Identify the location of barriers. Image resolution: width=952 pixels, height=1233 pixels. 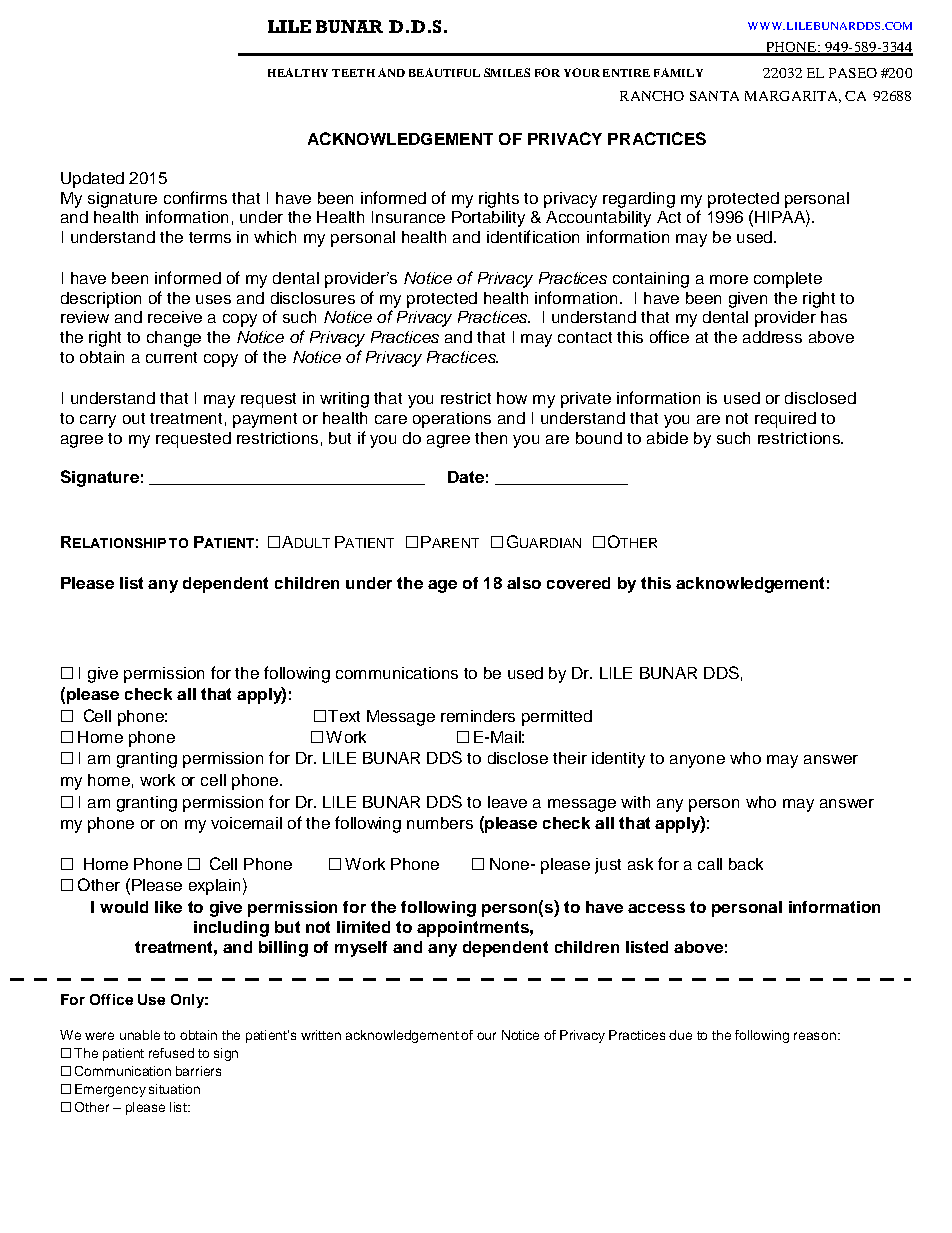
(198, 1071).
